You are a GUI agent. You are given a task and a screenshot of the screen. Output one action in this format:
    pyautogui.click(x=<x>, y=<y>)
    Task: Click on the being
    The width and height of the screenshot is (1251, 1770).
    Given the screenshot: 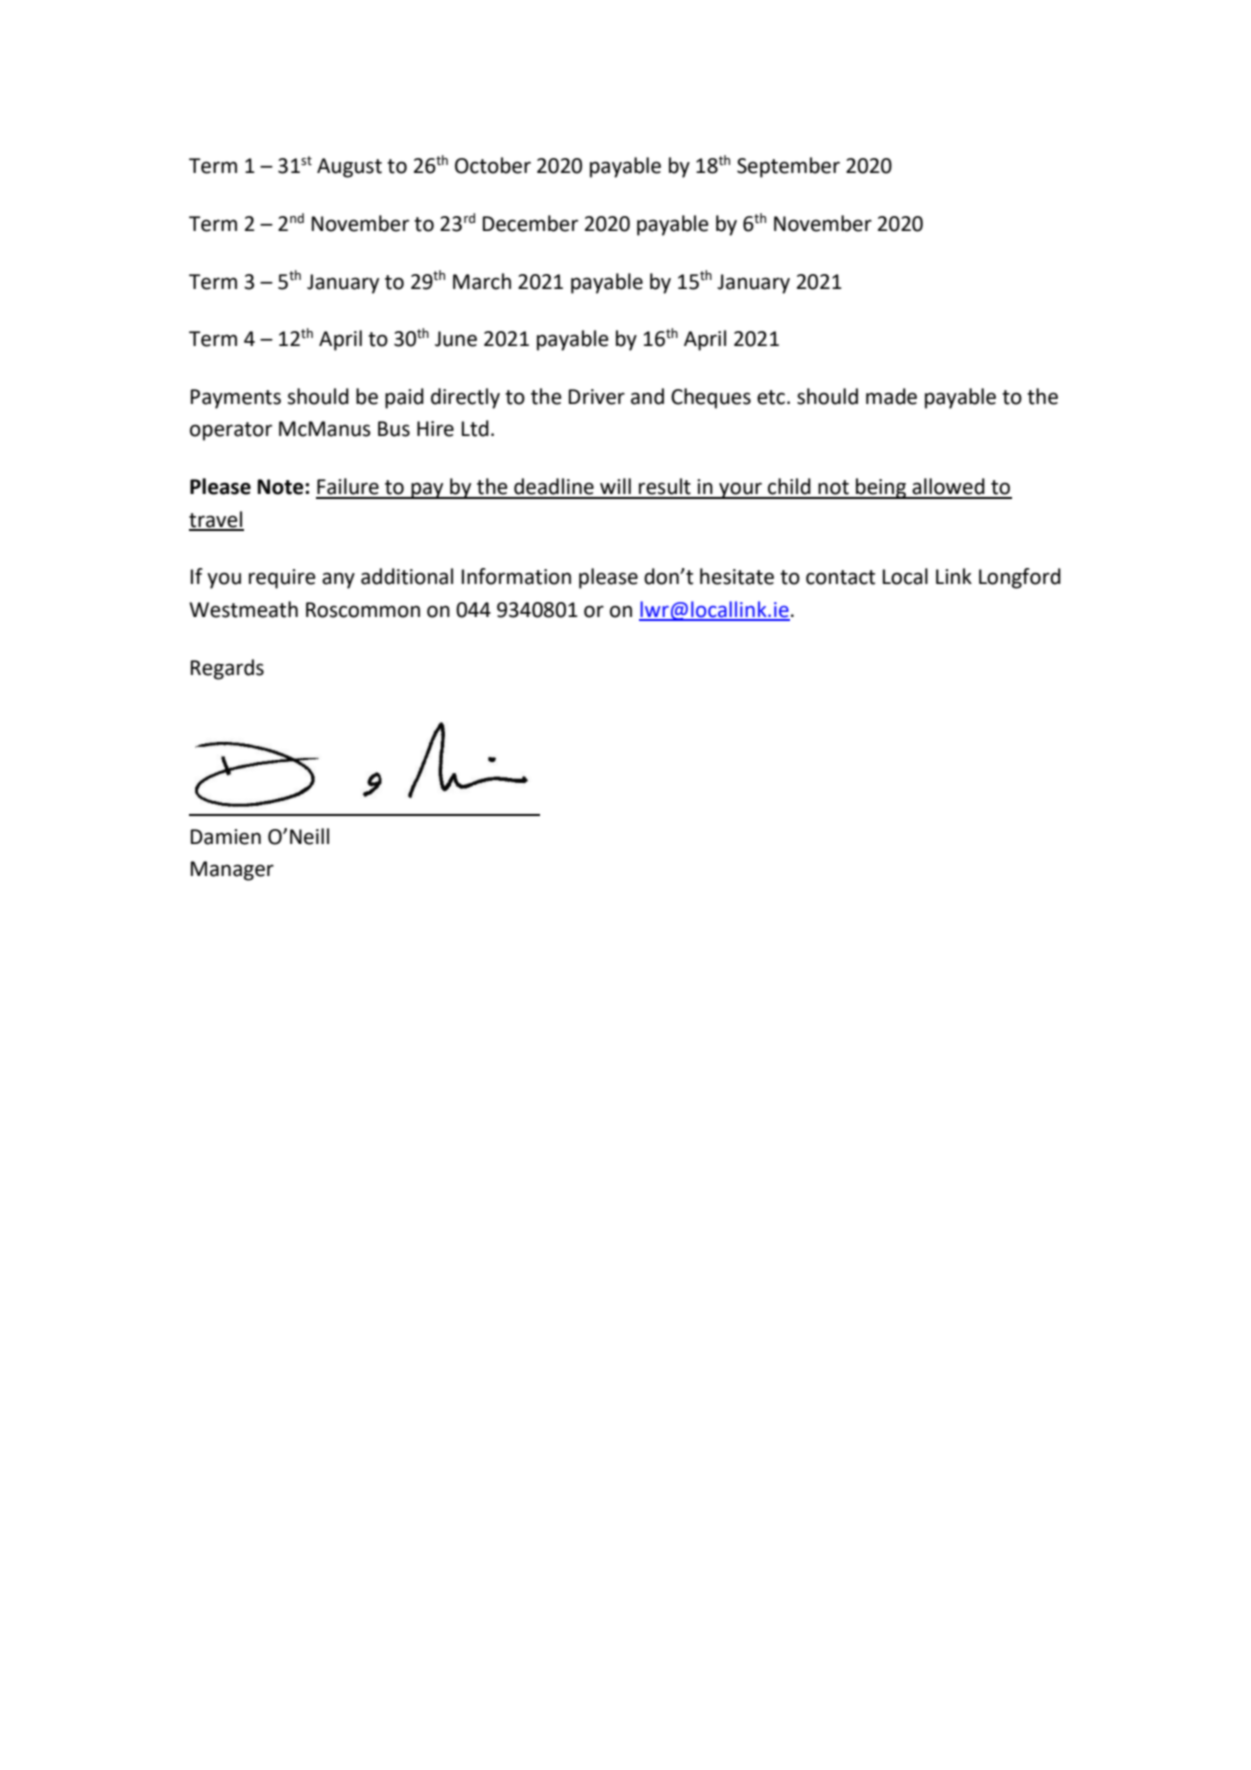 What is the action you would take?
    pyautogui.click(x=881, y=488)
